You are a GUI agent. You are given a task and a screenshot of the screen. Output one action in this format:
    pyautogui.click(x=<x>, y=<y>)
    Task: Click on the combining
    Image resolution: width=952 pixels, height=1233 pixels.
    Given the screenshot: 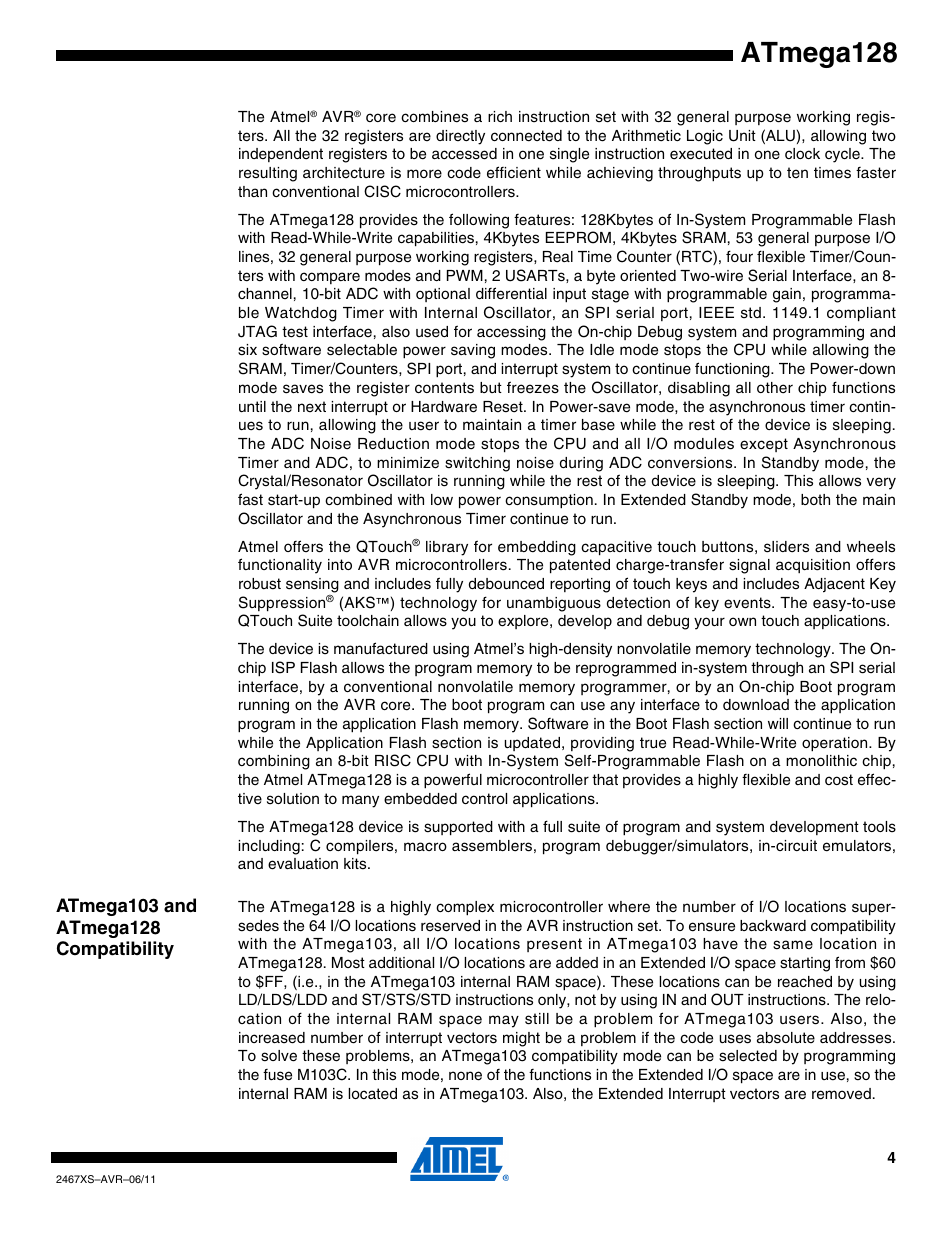 What is the action you would take?
    pyautogui.click(x=274, y=762)
